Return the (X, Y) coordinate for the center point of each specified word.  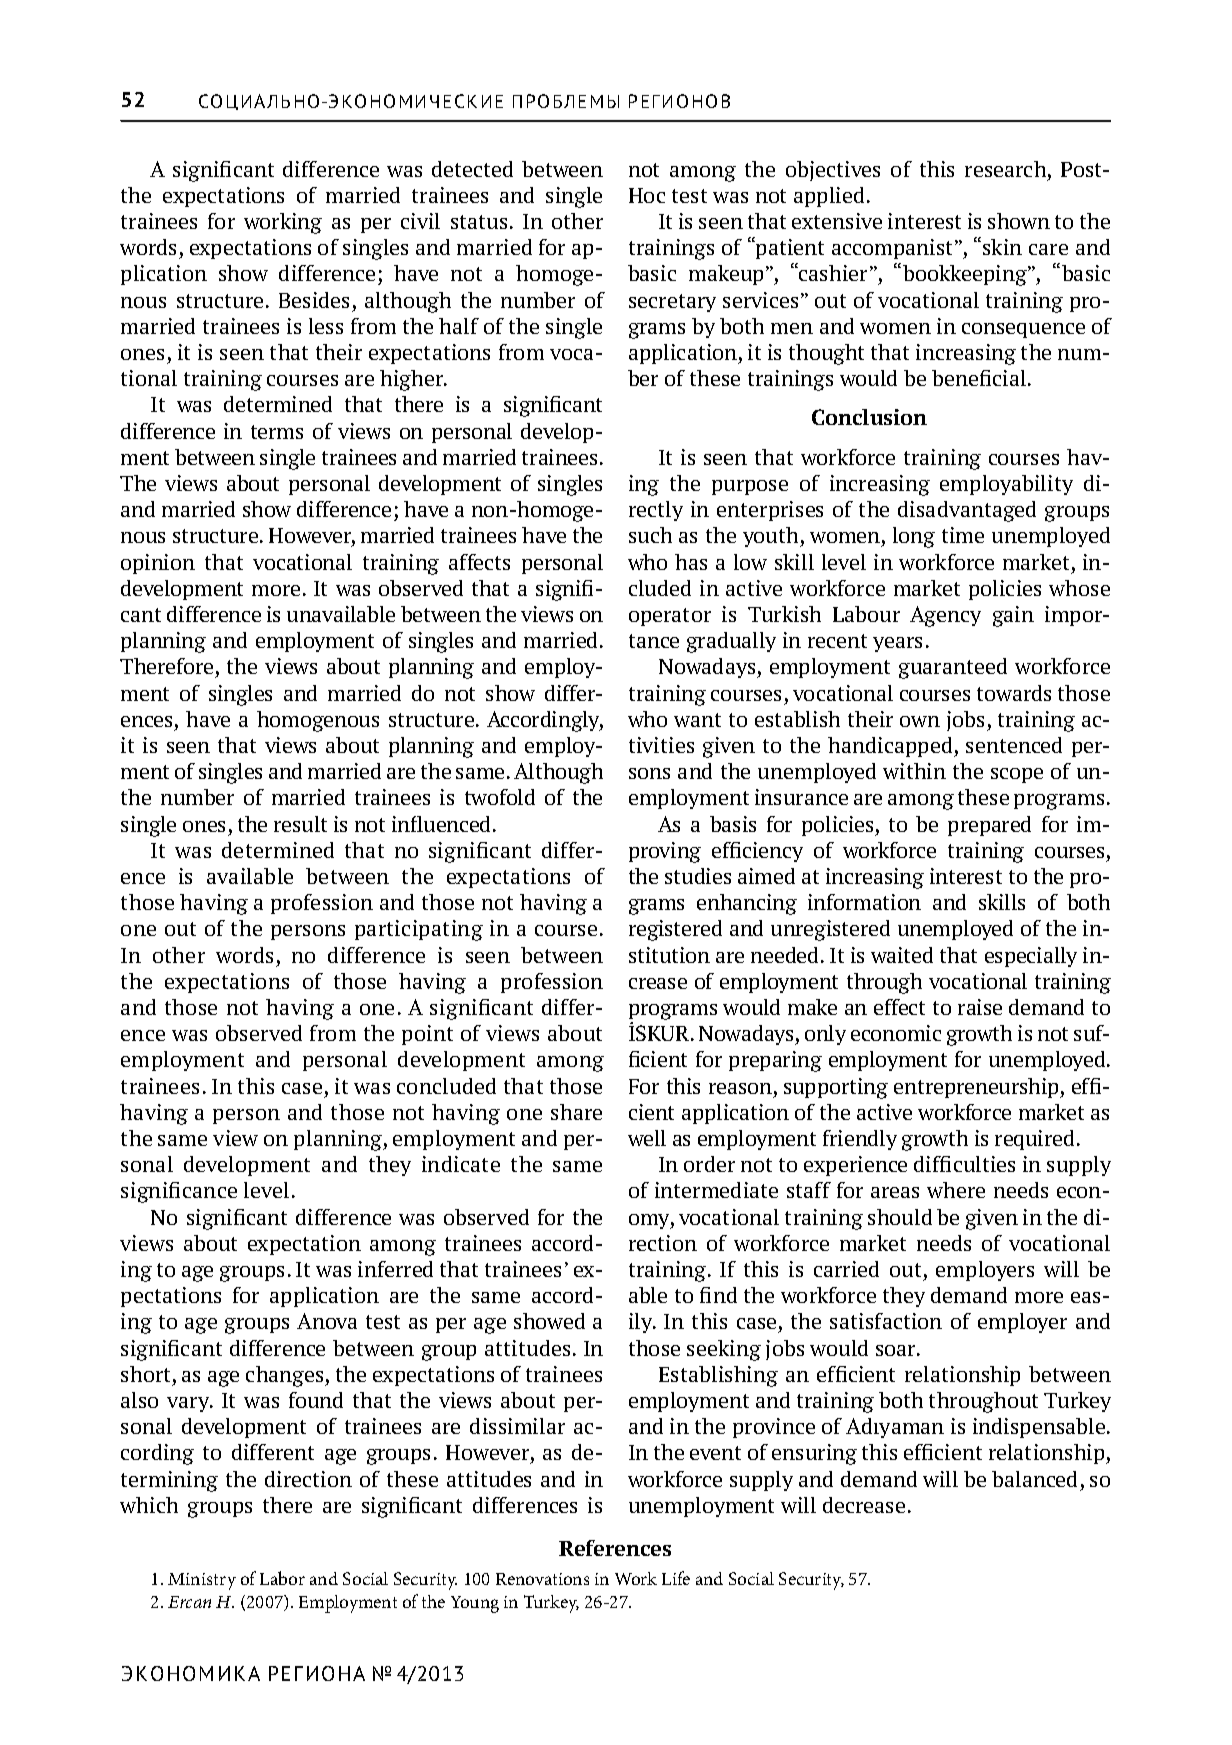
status (479, 222)
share (576, 1112)
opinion (158, 564)
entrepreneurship (977, 1088)
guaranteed (953, 668)
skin (1002, 247)
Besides (314, 300)
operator (670, 617)
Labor (282, 1578)
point (427, 1035)
